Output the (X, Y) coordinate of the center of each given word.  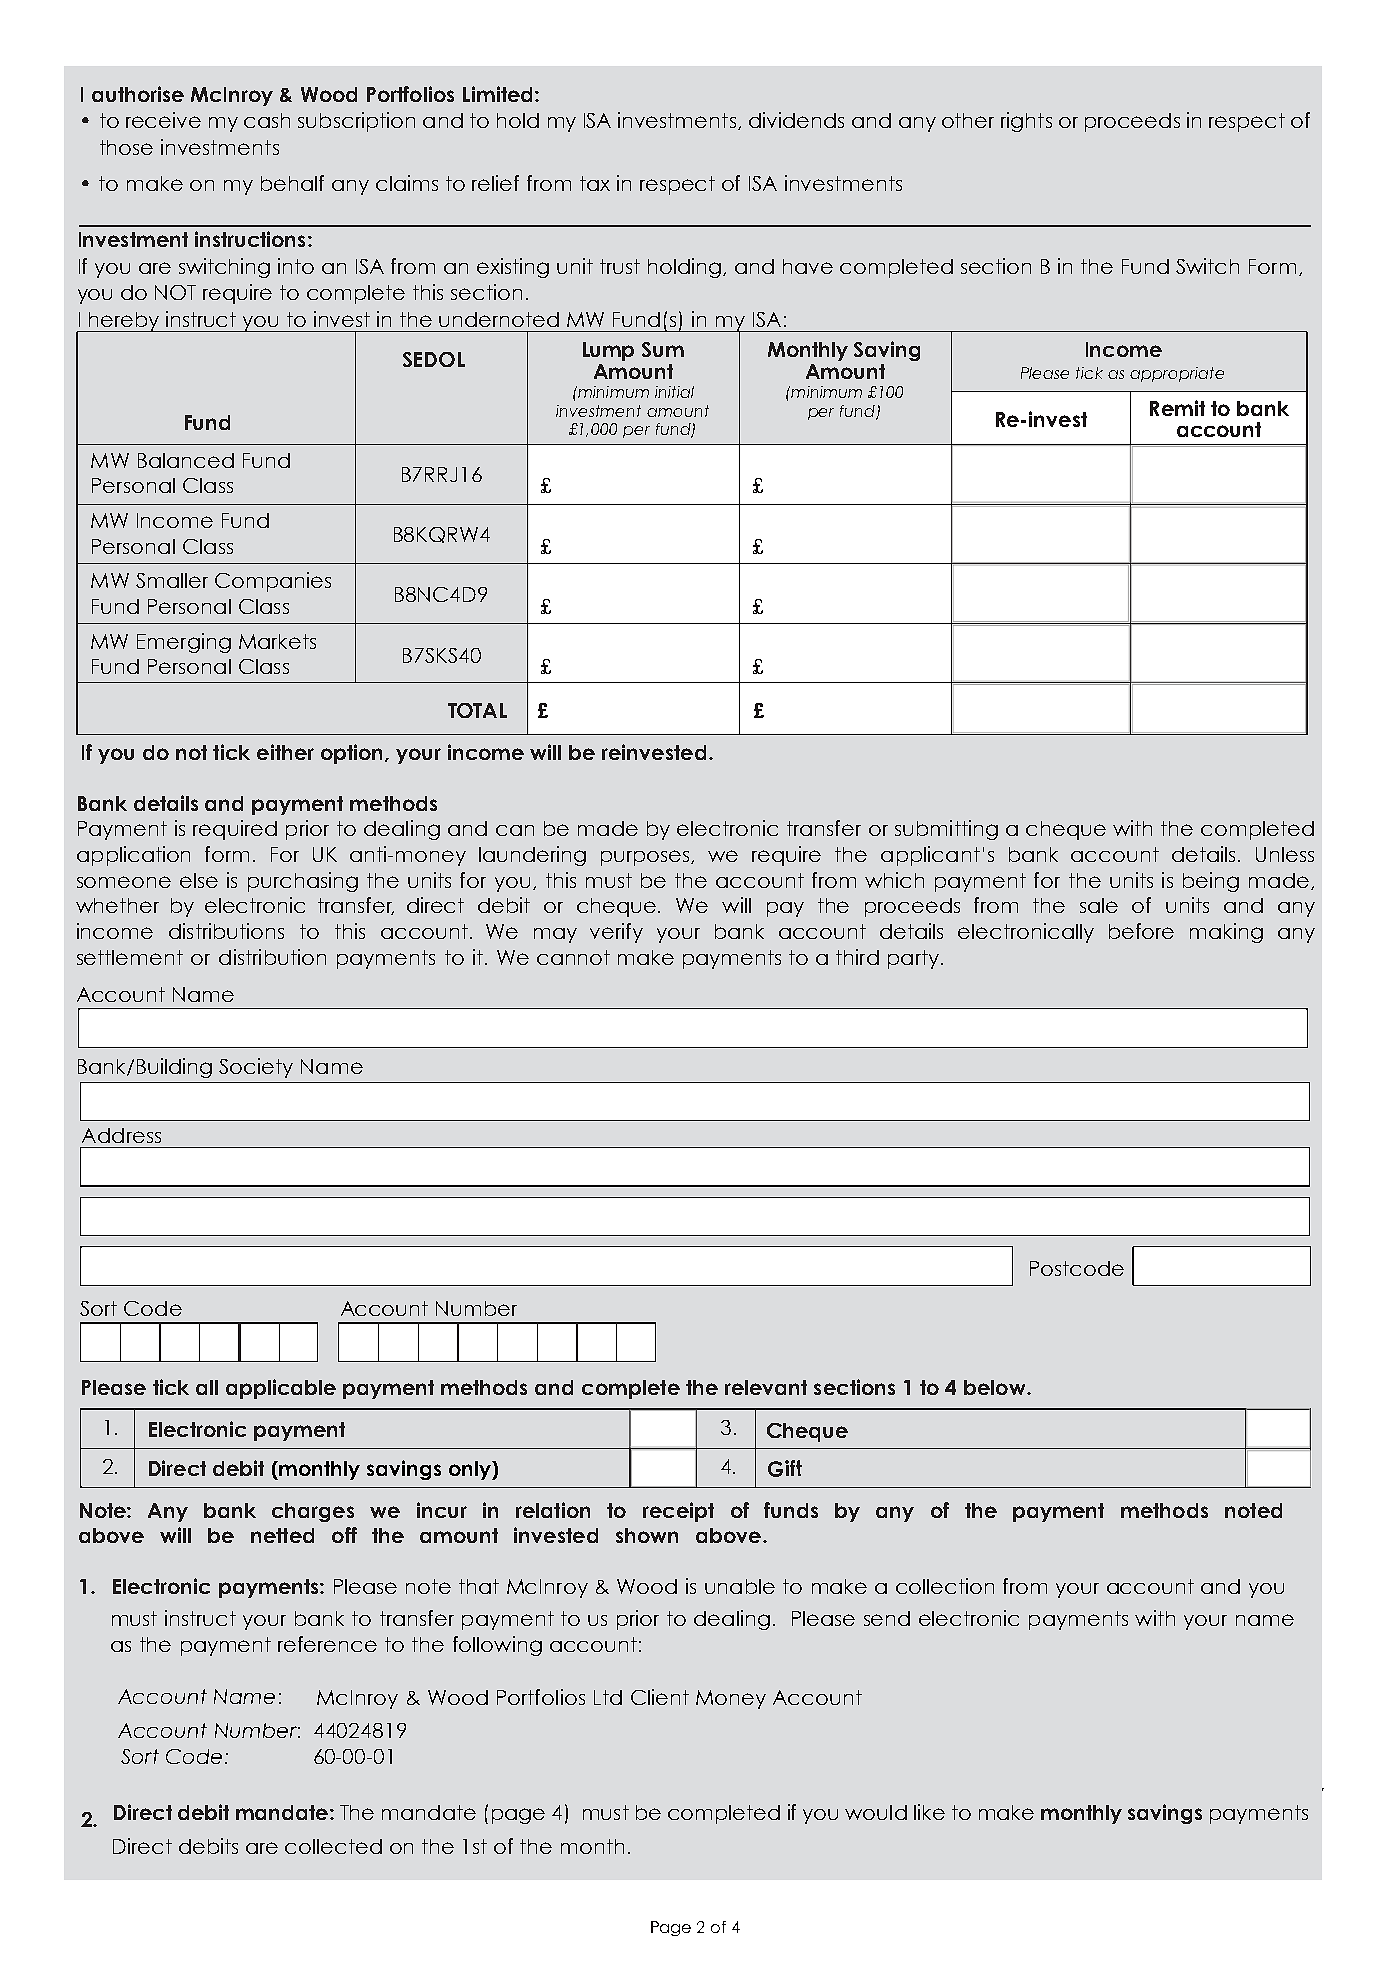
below (996, 1387)
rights (1026, 122)
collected (333, 1846)
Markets (277, 641)
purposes (647, 858)
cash (267, 120)
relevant (766, 1387)
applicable (281, 1389)
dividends (796, 120)
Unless (1285, 854)
